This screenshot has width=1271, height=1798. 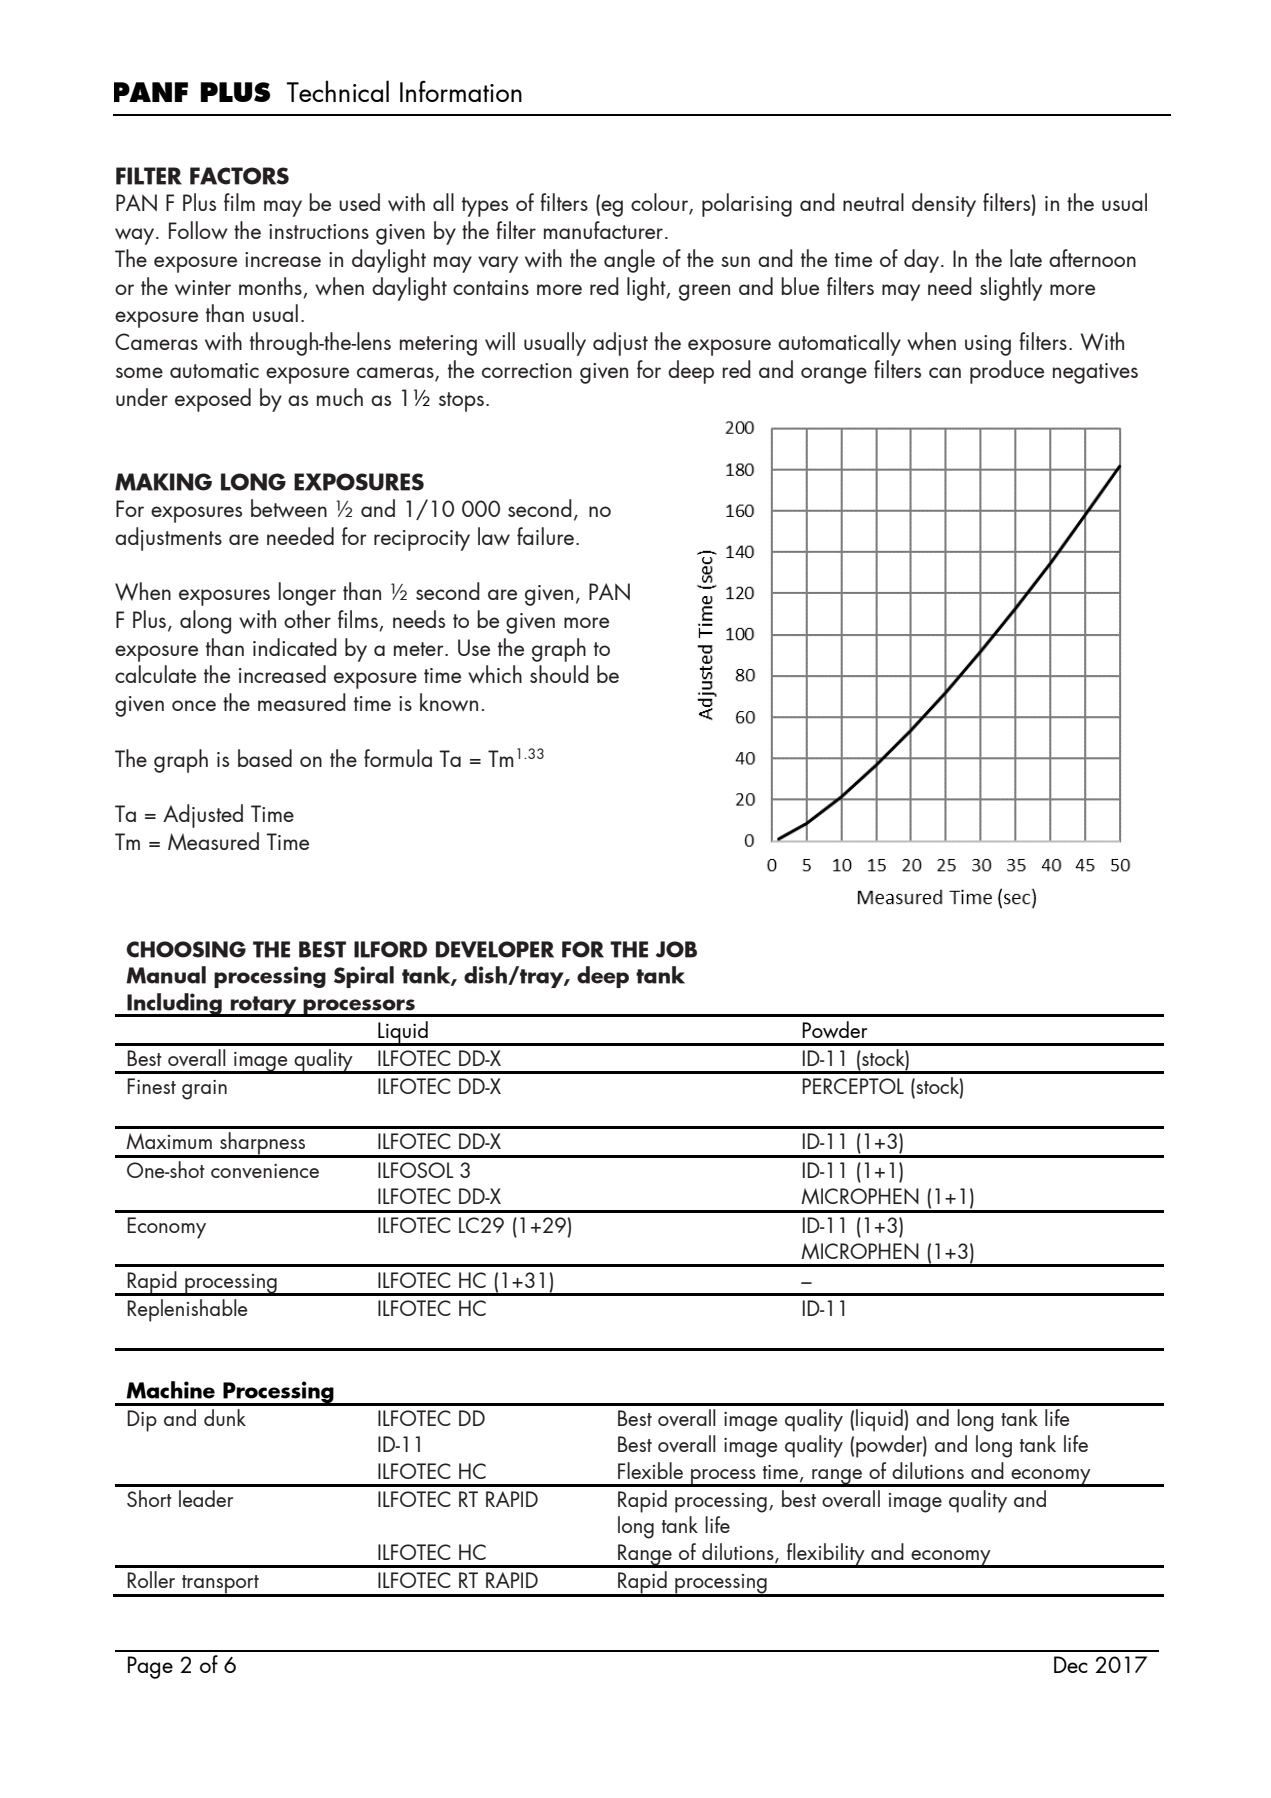 What do you see at coordinates (265, 1171) in the screenshot?
I see `convenience` at bounding box center [265, 1171].
